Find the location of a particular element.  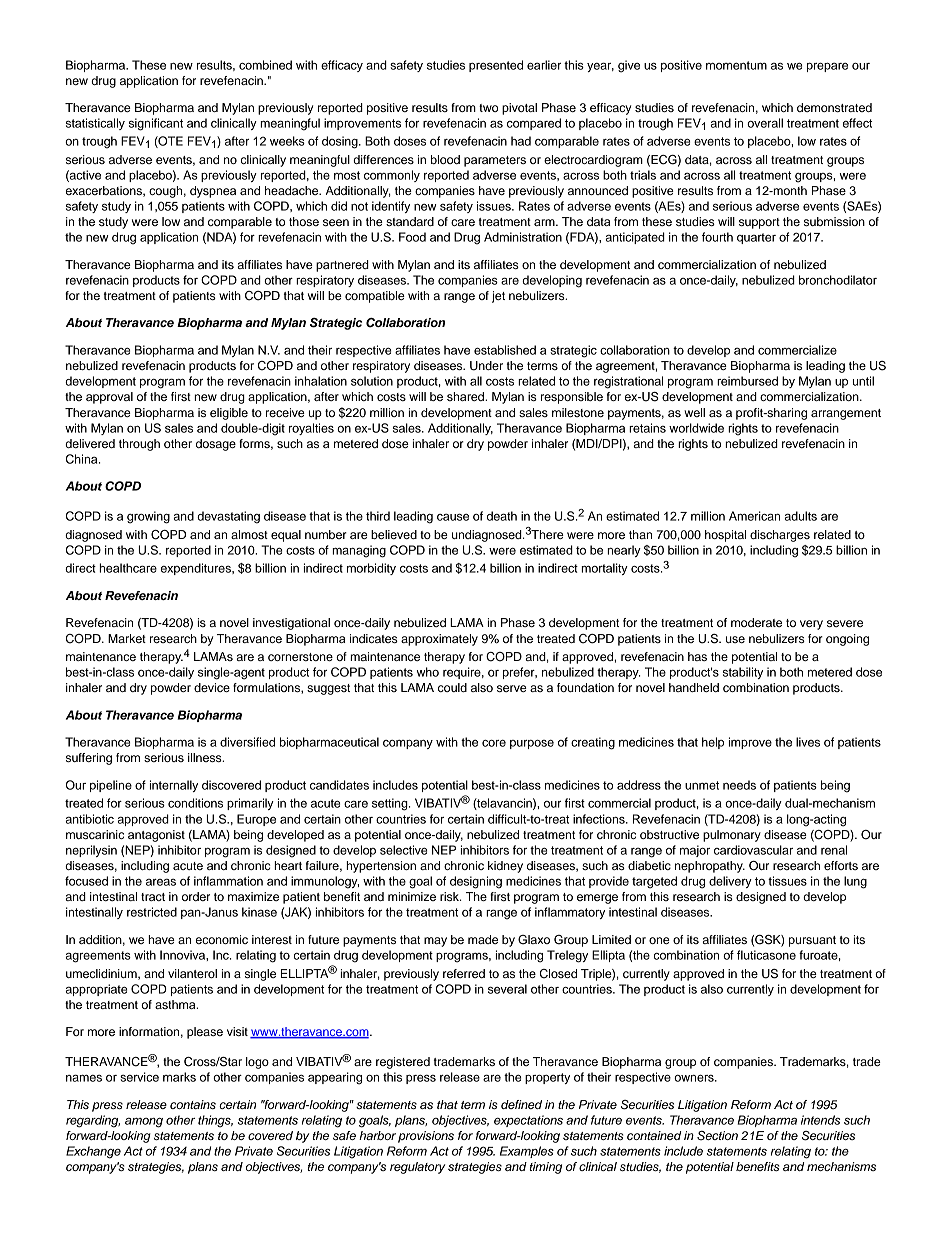

Market is located at coordinates (127, 638).
